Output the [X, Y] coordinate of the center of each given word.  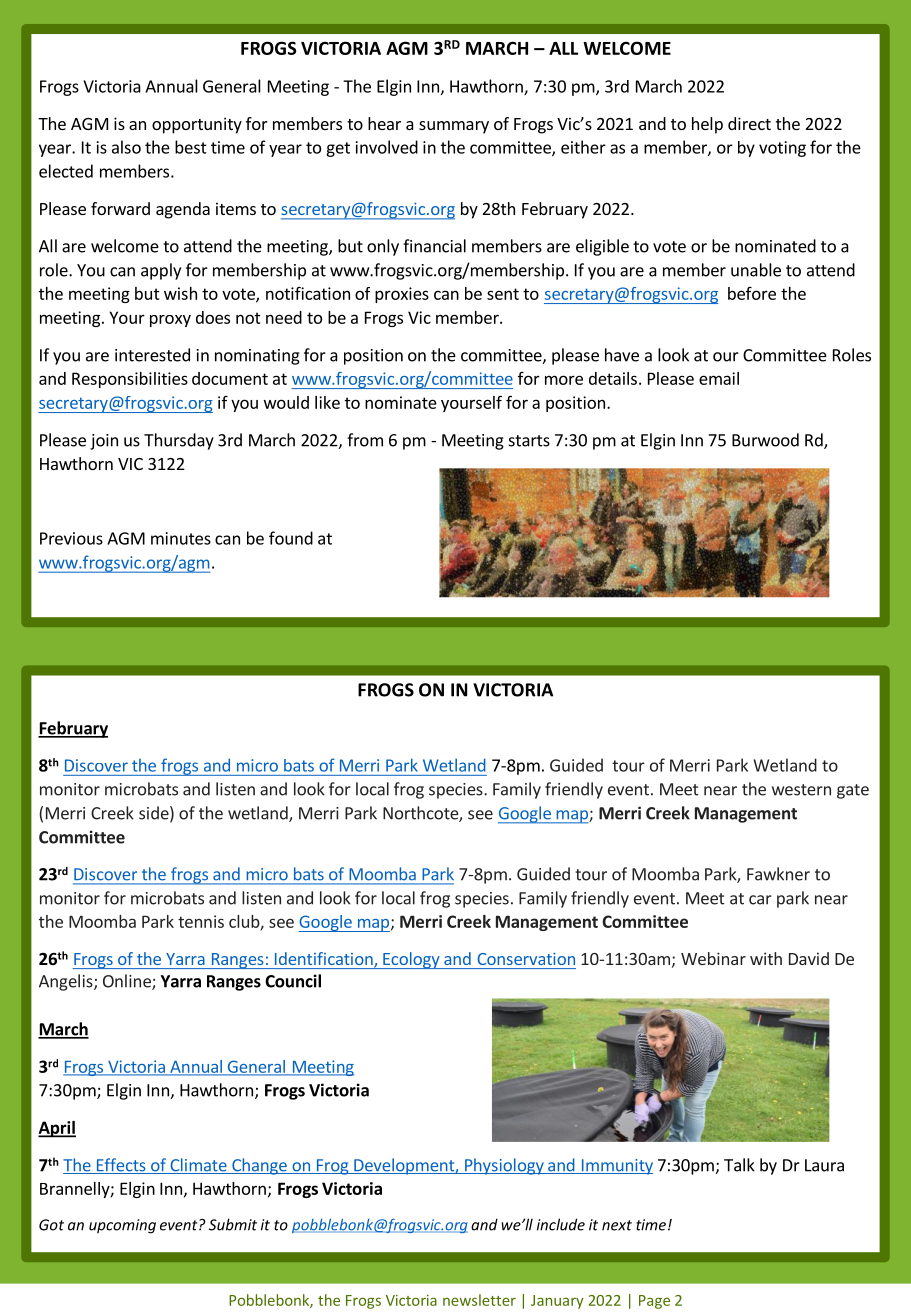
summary [454, 127]
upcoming [122, 1226]
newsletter [479, 1300]
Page [654, 1302]
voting [782, 149]
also [126, 147]
